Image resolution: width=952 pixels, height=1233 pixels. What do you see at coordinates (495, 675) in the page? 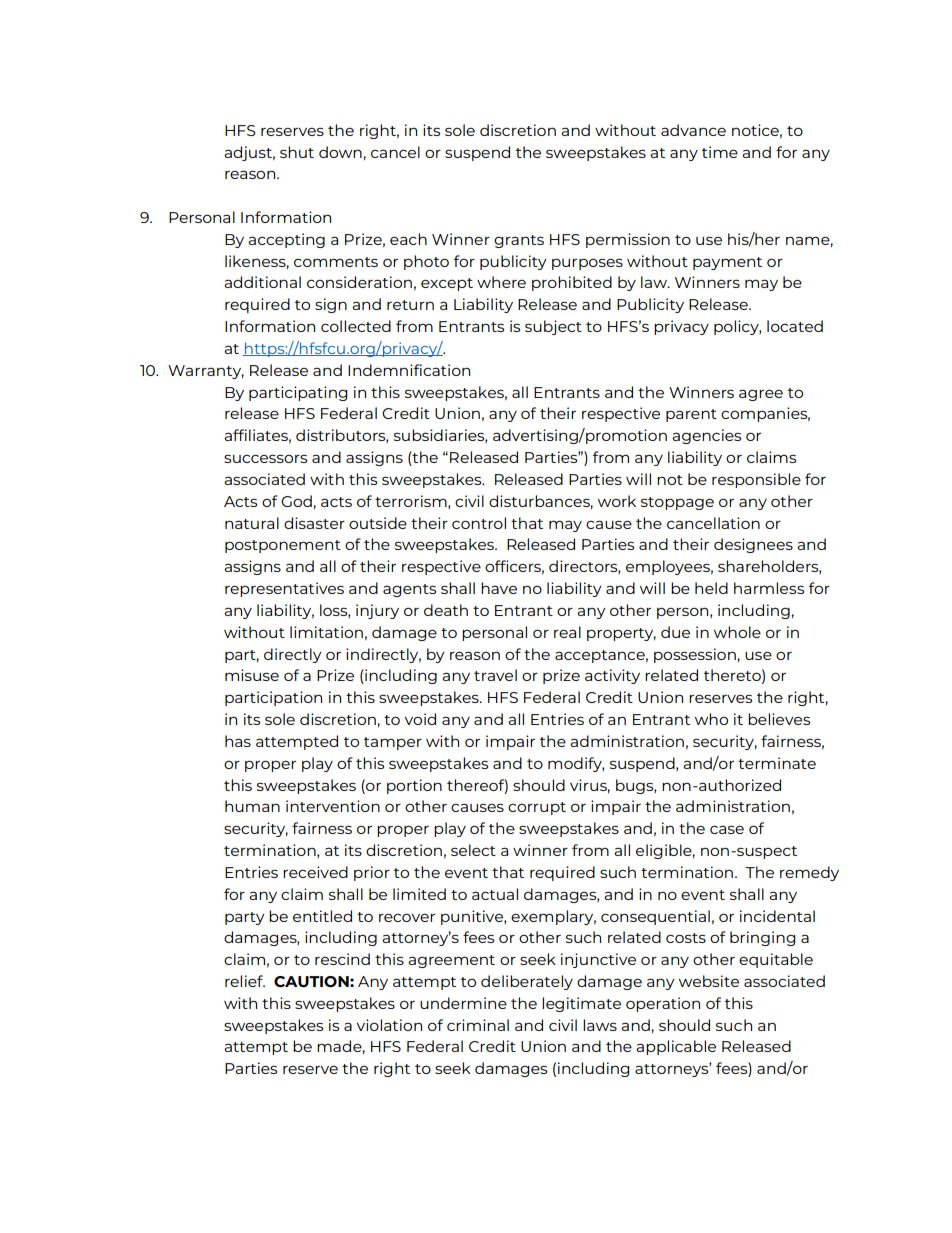
I see `travel` at bounding box center [495, 675].
